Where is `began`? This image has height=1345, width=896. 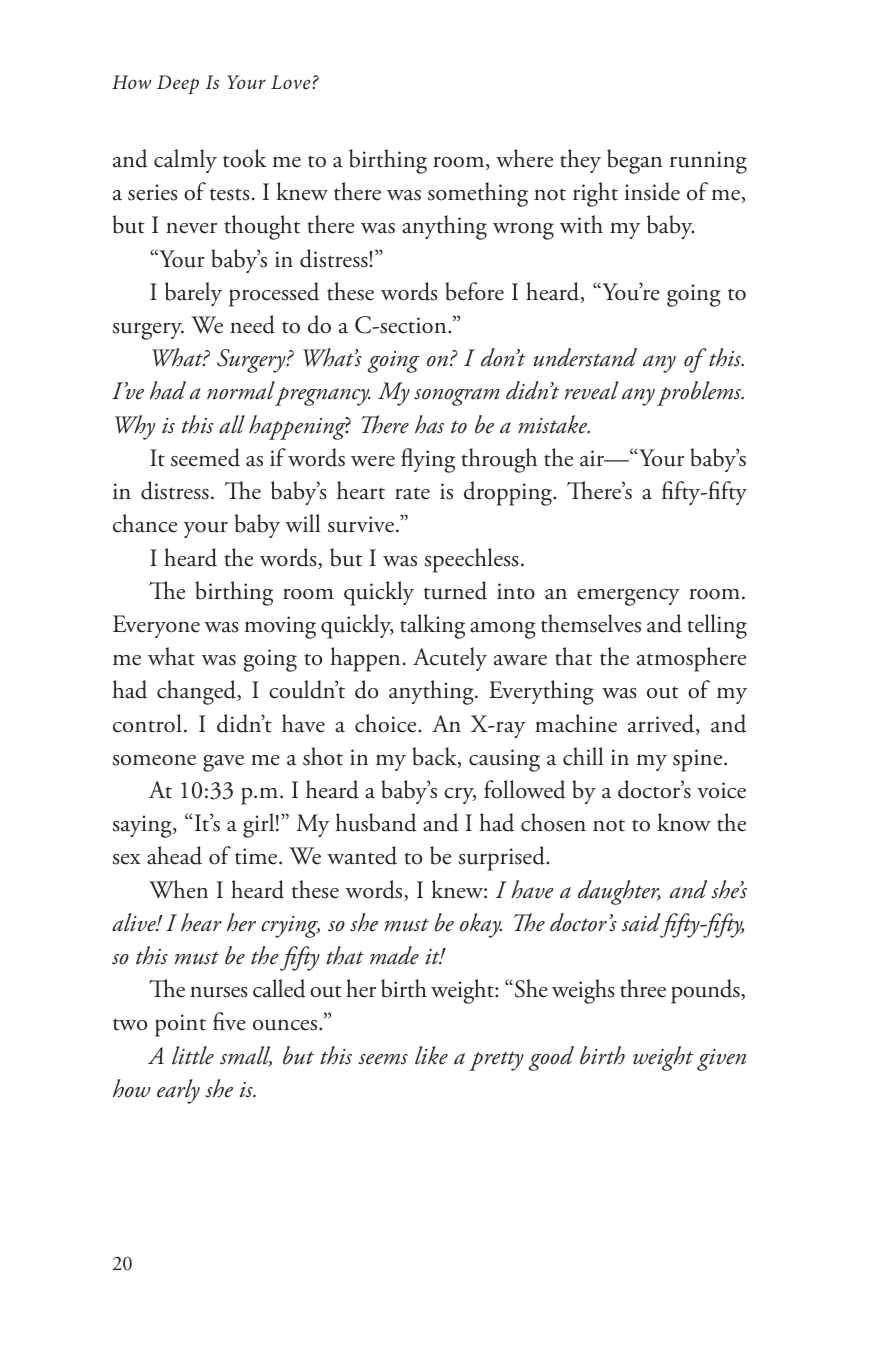
began is located at coordinates (634, 161).
